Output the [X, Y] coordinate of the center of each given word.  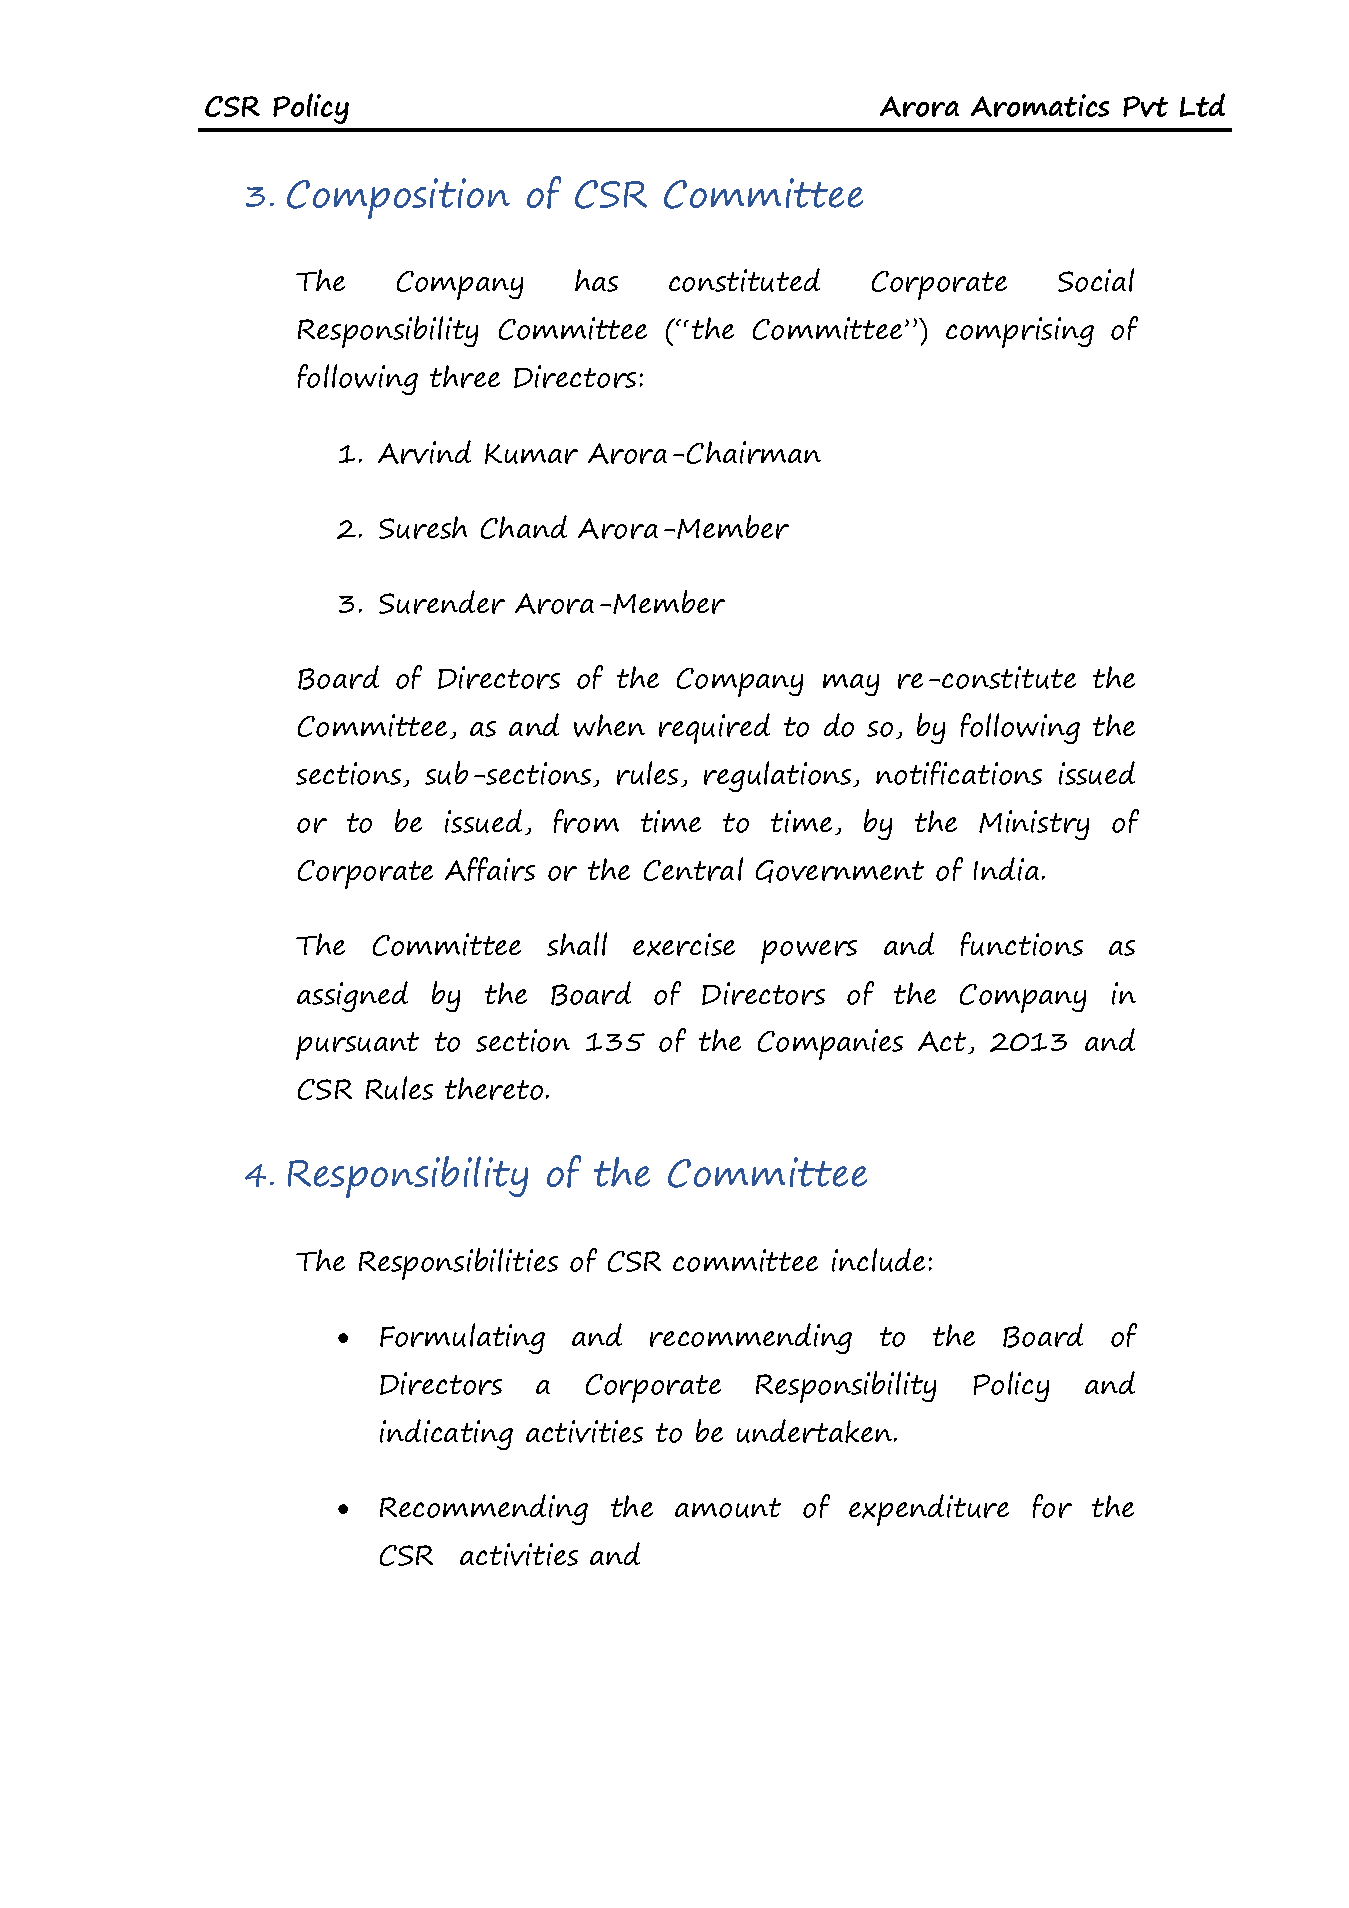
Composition [398, 198]
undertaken [814, 1431]
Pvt [1145, 106]
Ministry [1034, 825]
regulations [777, 776]
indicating [446, 1434]
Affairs [490, 869]
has [596, 280]
